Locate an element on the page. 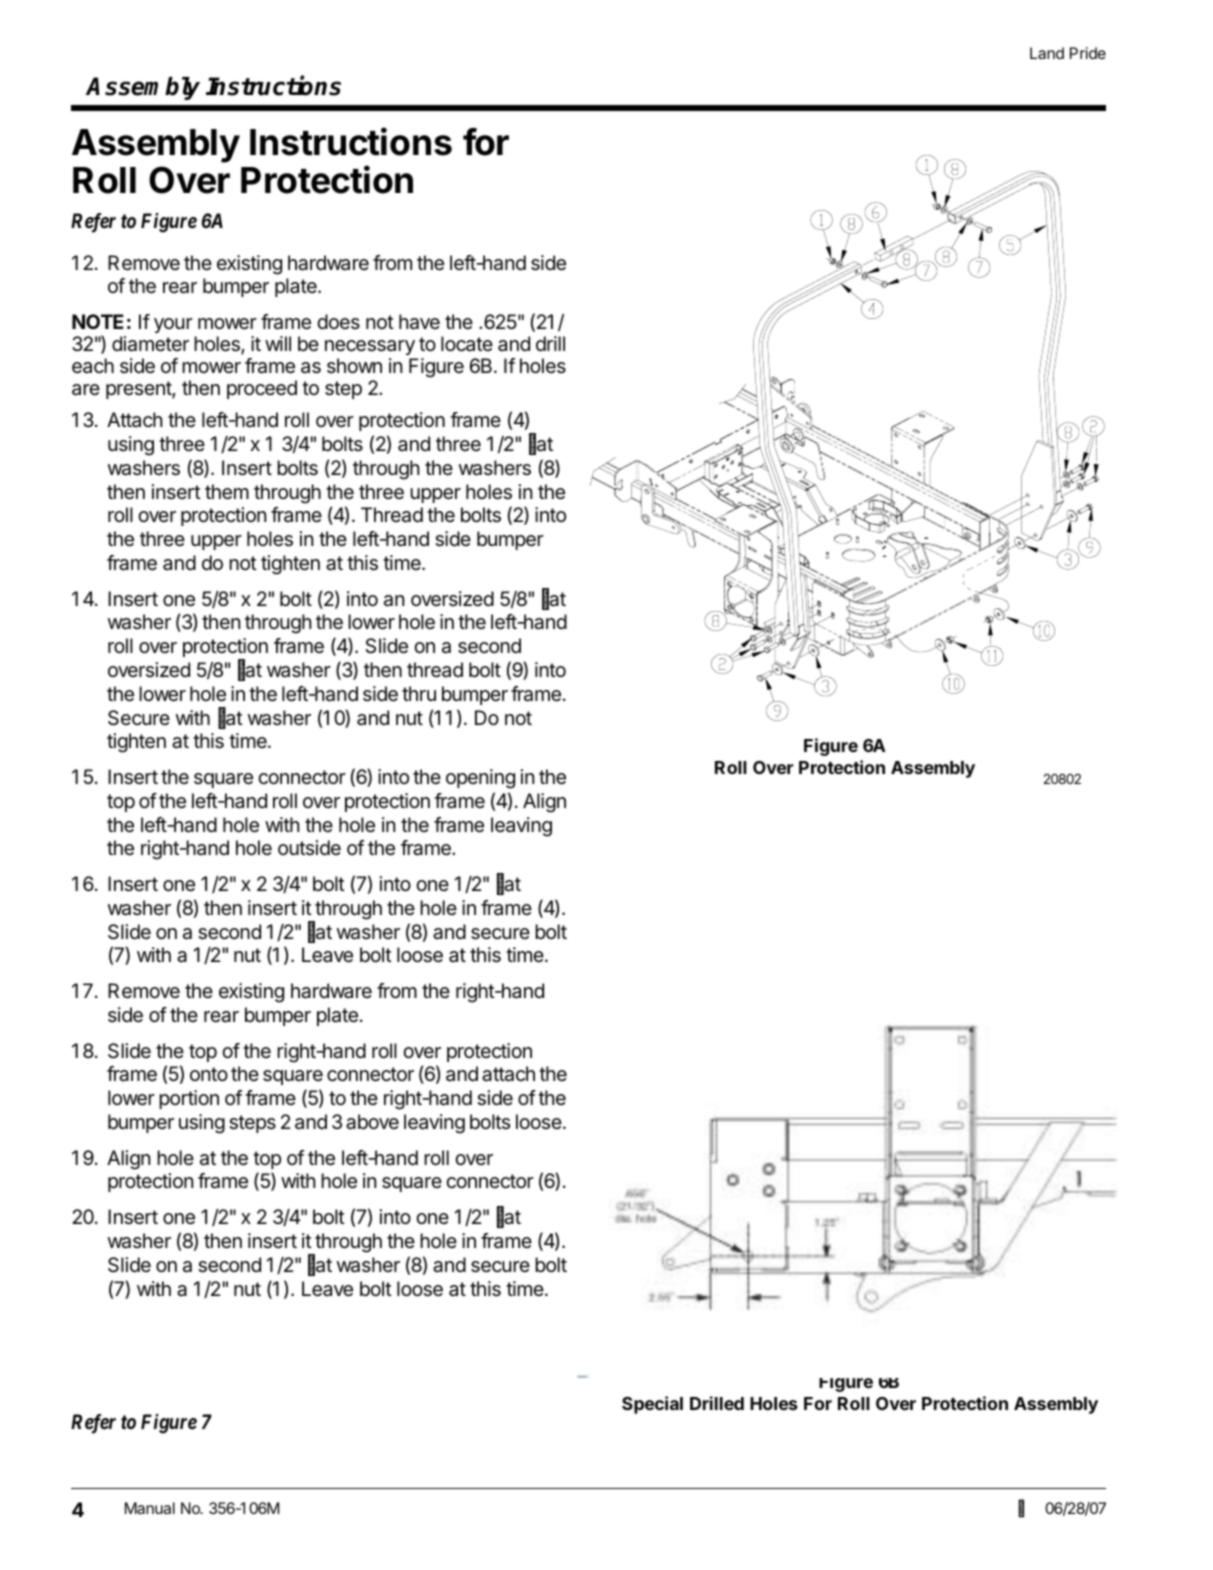 Image resolution: width=1213 pixels, height=1570 pixels. them is located at coordinates (227, 492).
